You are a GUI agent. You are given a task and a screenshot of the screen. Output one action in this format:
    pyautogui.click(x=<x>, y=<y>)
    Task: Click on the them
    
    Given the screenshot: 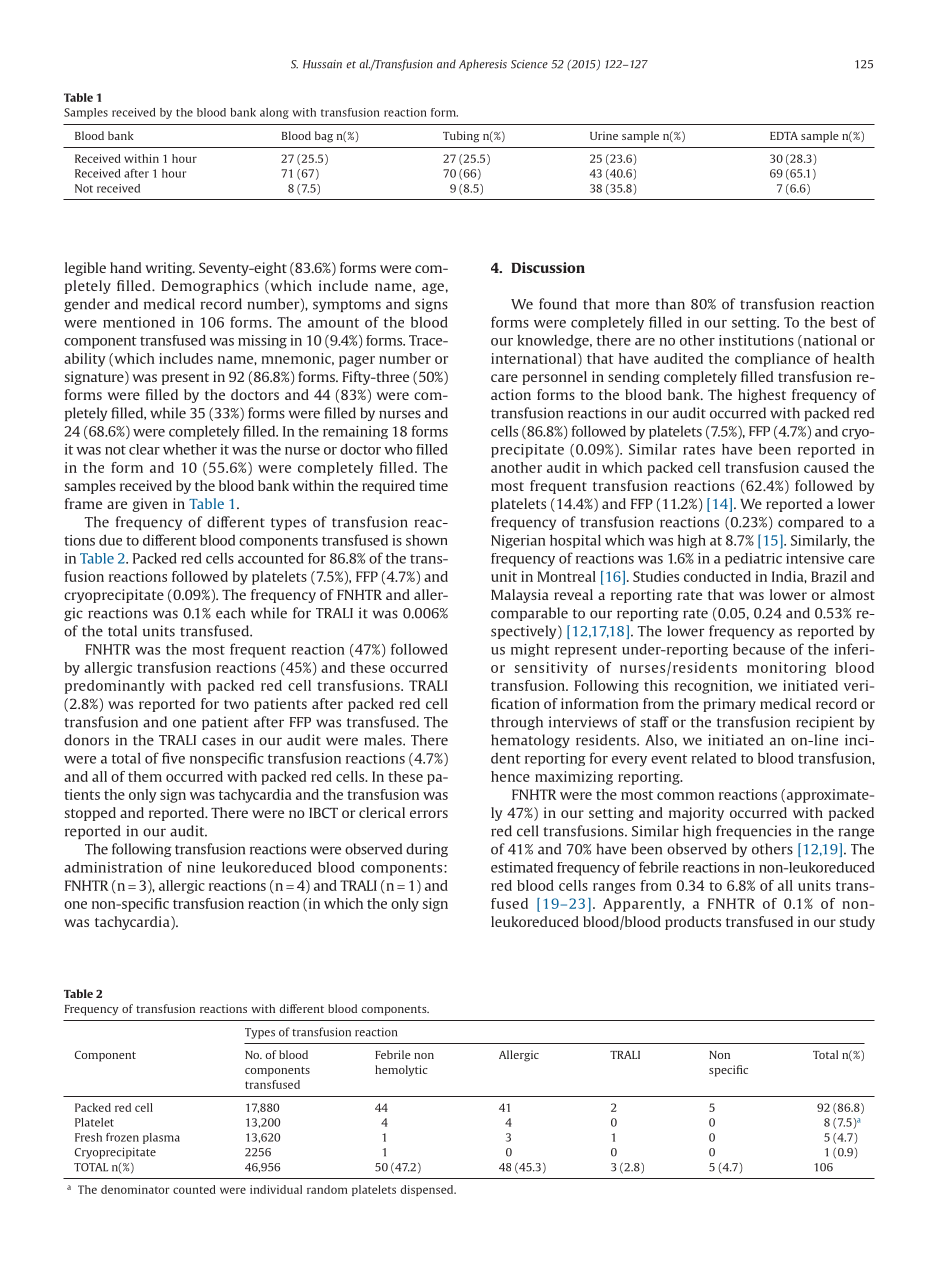 What is the action you would take?
    pyautogui.click(x=145, y=776)
